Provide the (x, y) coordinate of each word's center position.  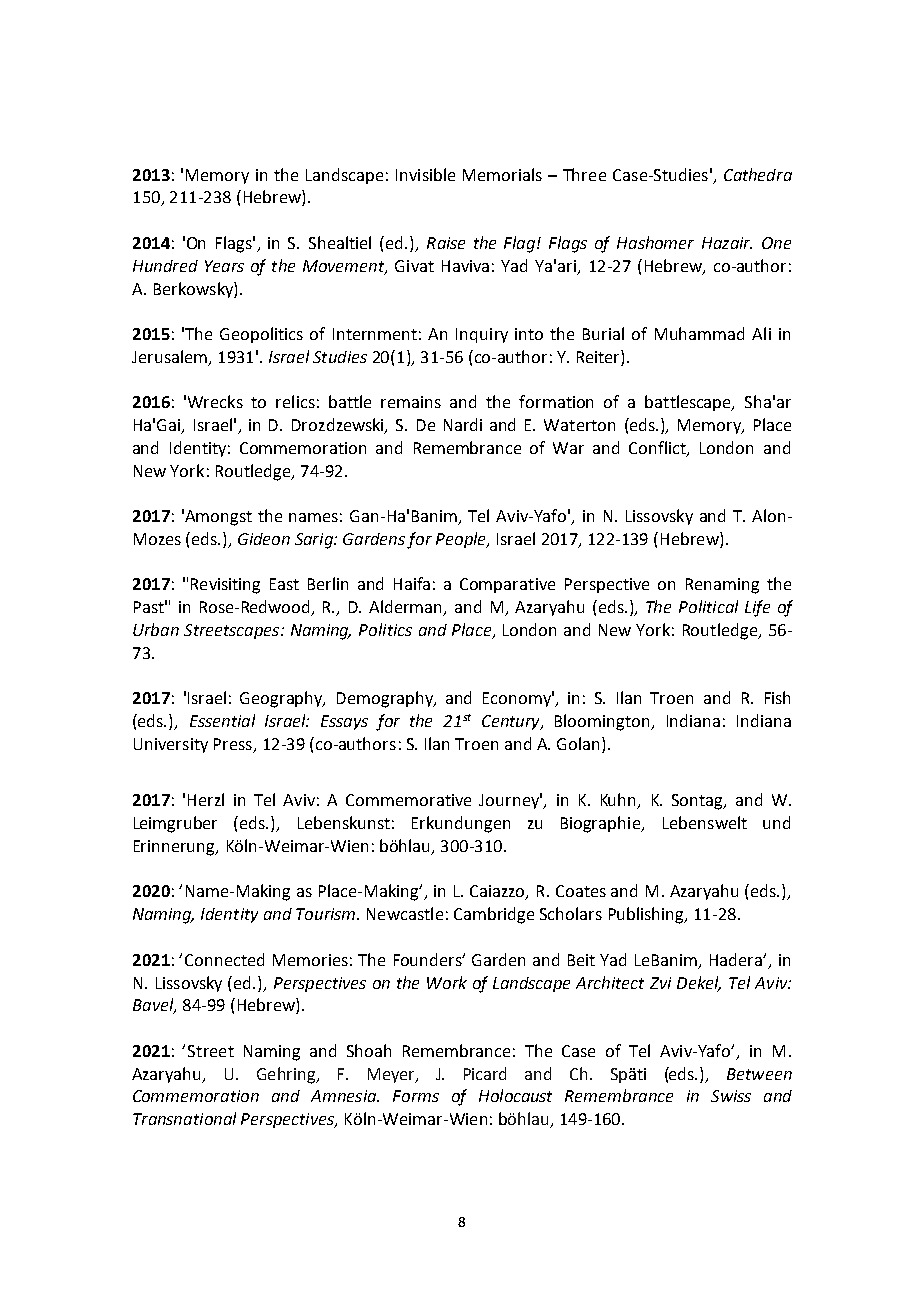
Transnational (184, 1118)
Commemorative (408, 800)
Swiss (731, 1096)
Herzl (206, 799)
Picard (485, 1073)
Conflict (658, 448)
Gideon (264, 539)
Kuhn (620, 801)
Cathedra (758, 174)
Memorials (502, 174)
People (462, 540)
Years (224, 266)
